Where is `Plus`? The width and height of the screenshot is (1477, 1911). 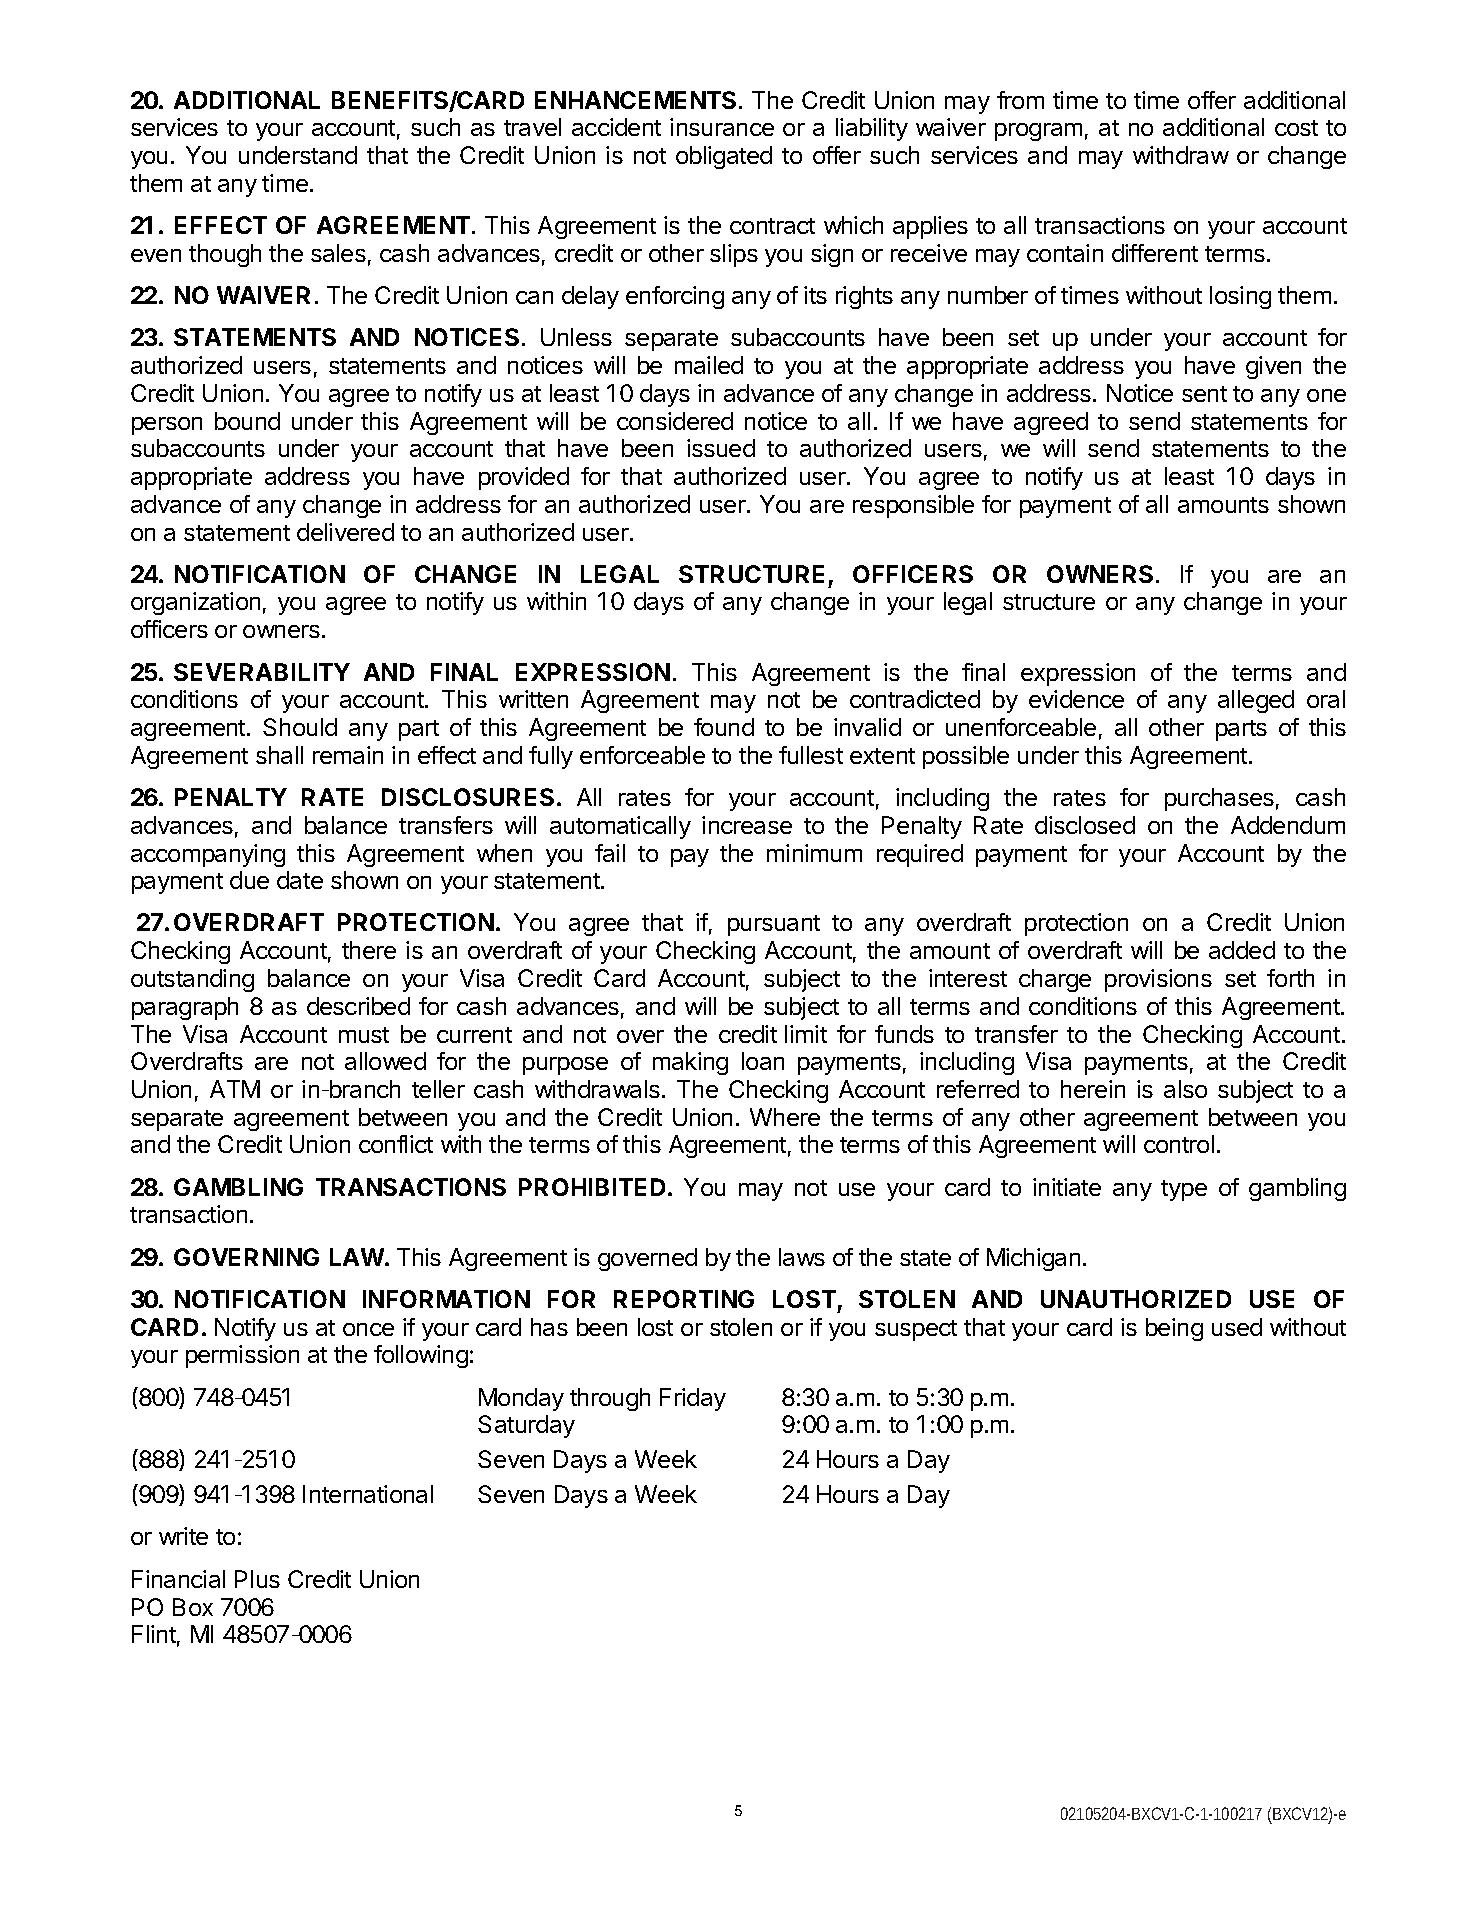
Plus is located at coordinates (257, 1579).
